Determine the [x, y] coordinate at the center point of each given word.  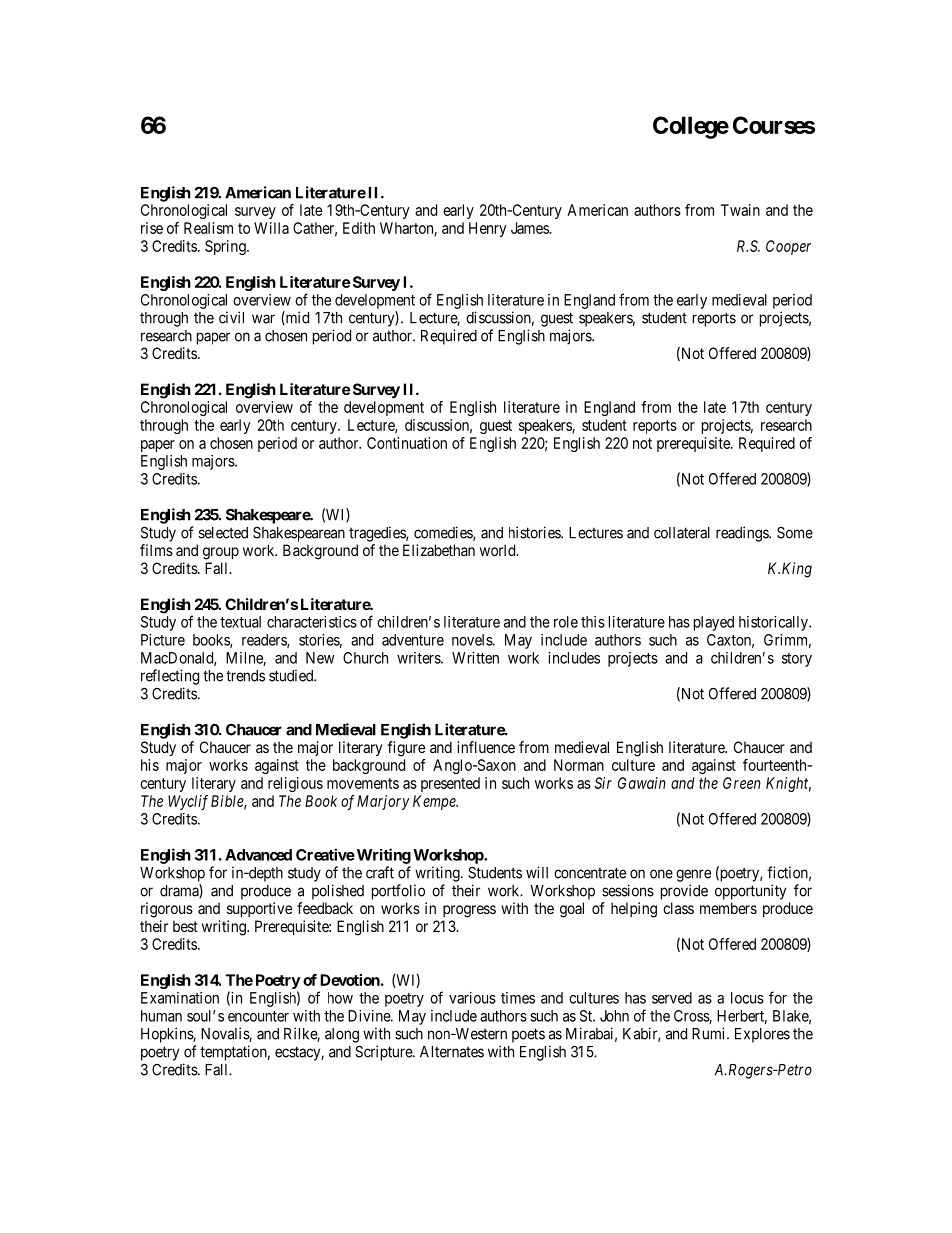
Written [475, 658]
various [472, 998]
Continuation [407, 443]
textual [240, 622]
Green [742, 783]
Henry [488, 229]
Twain [740, 210]
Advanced [258, 855]
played [714, 623]
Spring [226, 247]
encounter [258, 1016]
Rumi [710, 1033]
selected [223, 533]
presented [450, 784]
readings [743, 534]
